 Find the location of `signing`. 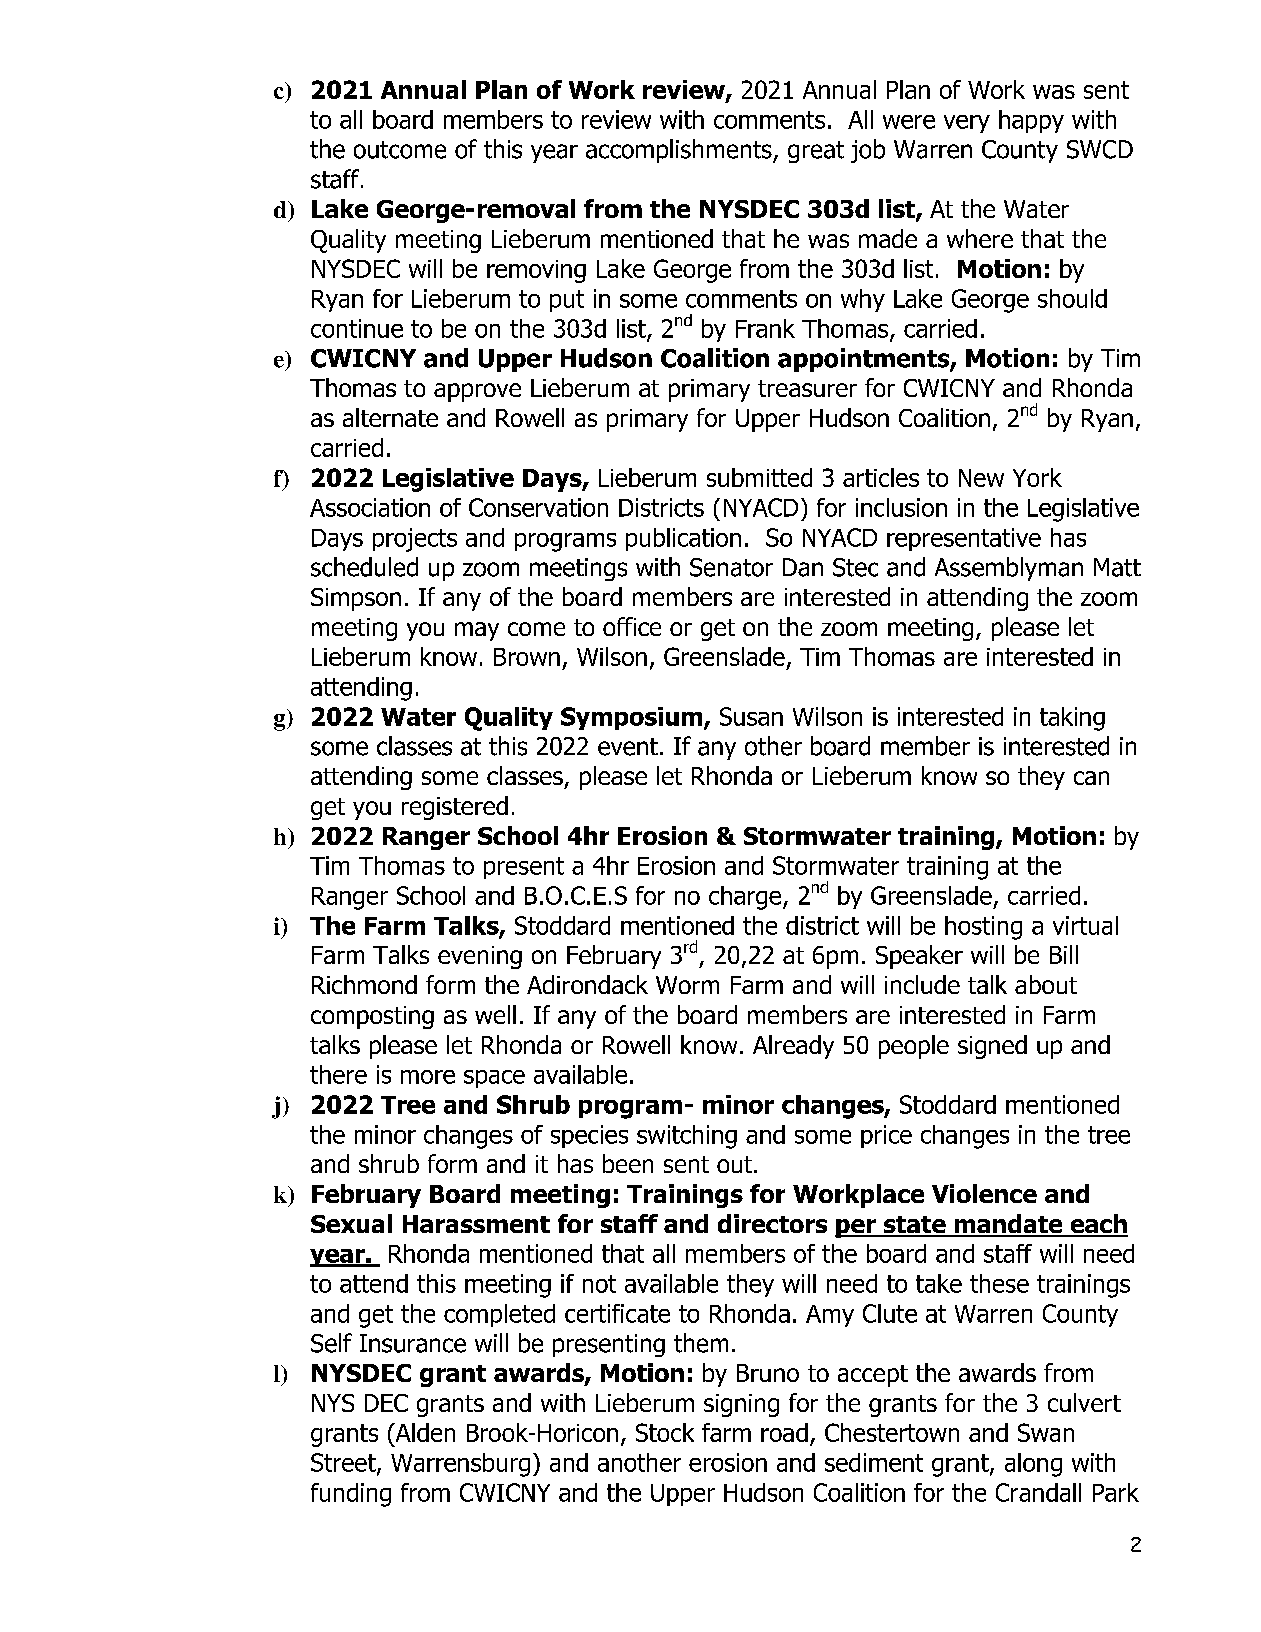

signing is located at coordinates (741, 1405).
